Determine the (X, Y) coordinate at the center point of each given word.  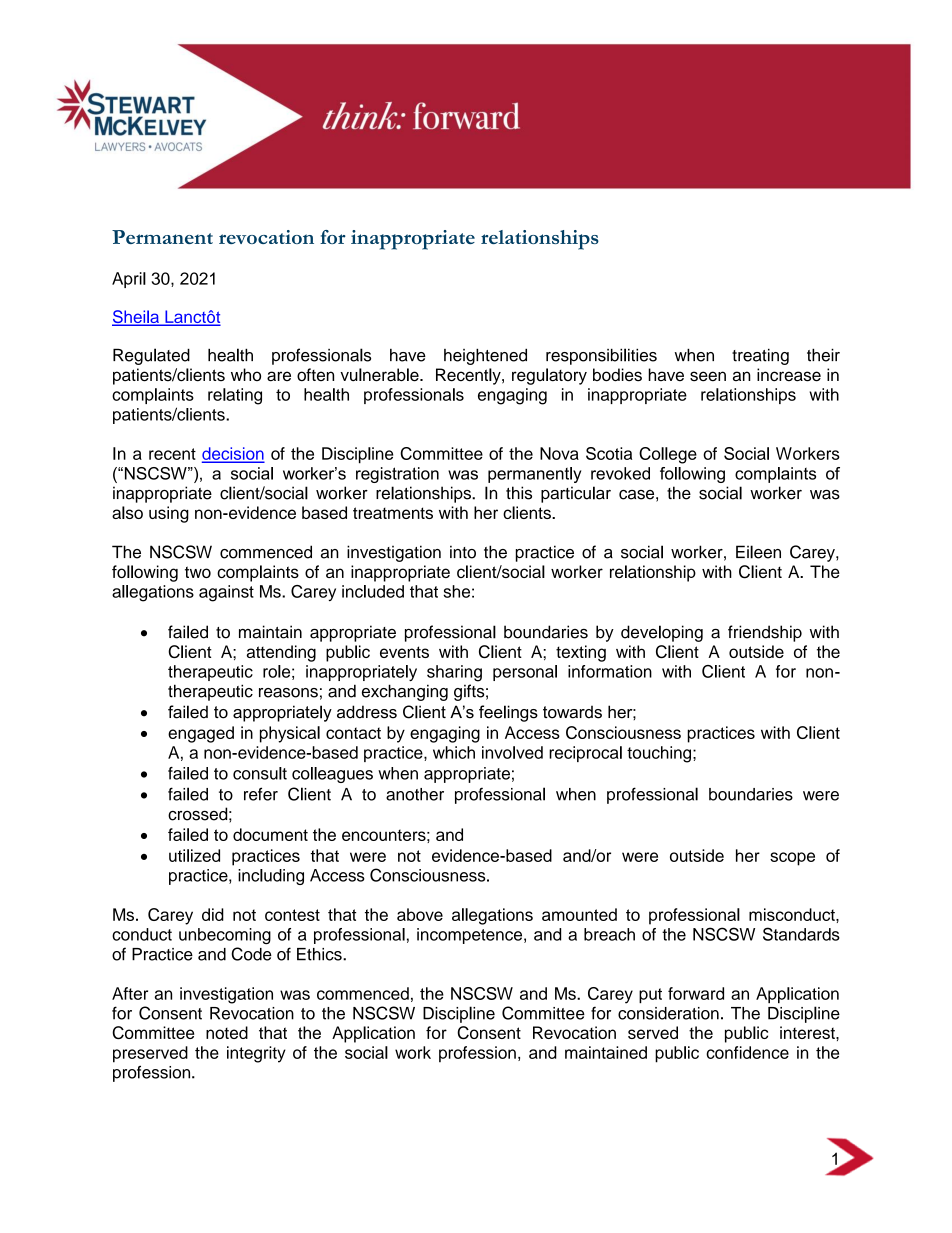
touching (659, 754)
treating (760, 356)
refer (261, 794)
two (198, 572)
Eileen (758, 552)
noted (227, 1032)
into (463, 552)
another (415, 794)
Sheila (136, 318)
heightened (485, 356)
